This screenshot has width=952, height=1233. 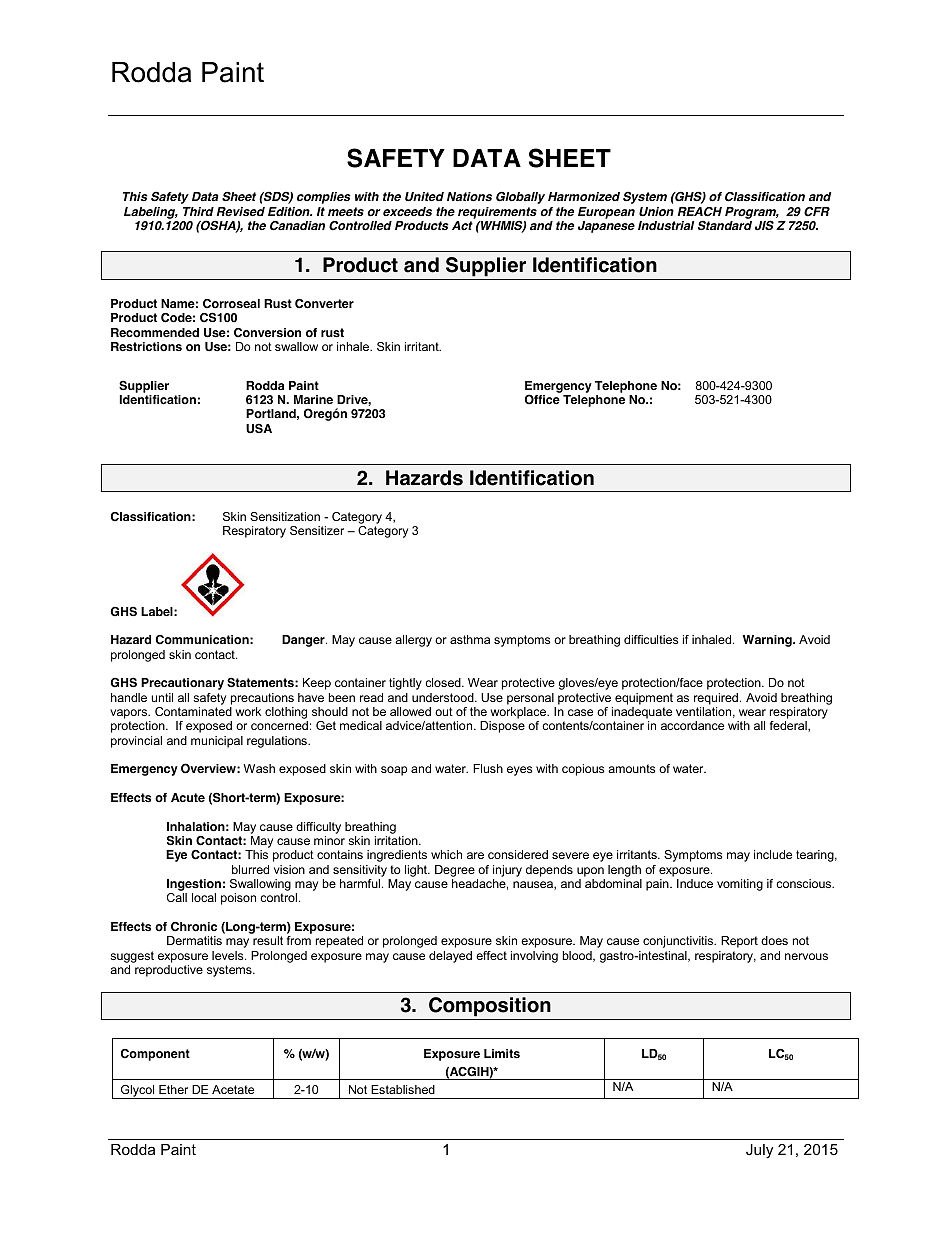 I want to click on Standard, so click(x=725, y=225).
